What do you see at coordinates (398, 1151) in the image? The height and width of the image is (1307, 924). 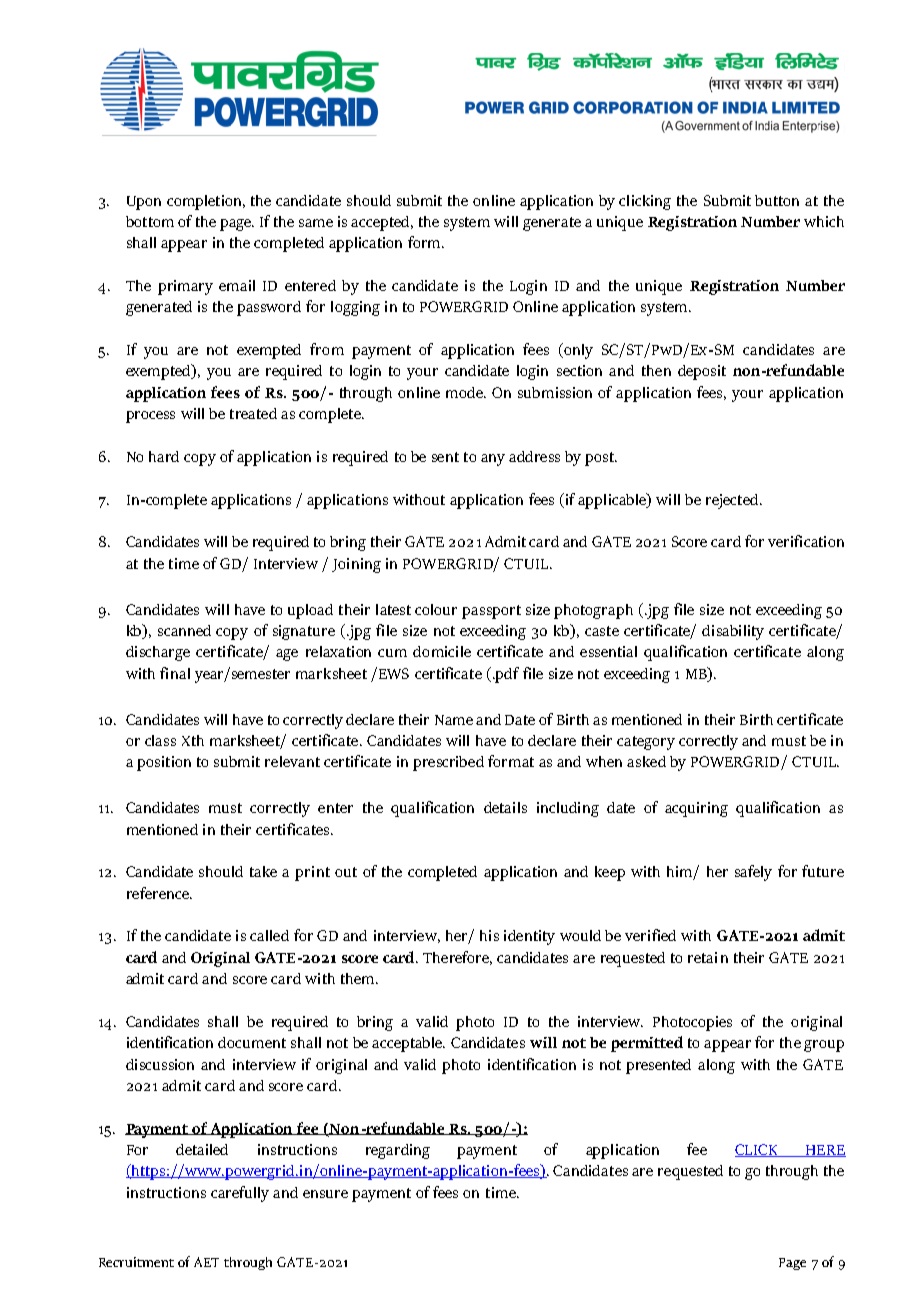 I see `regarding` at bounding box center [398, 1151].
